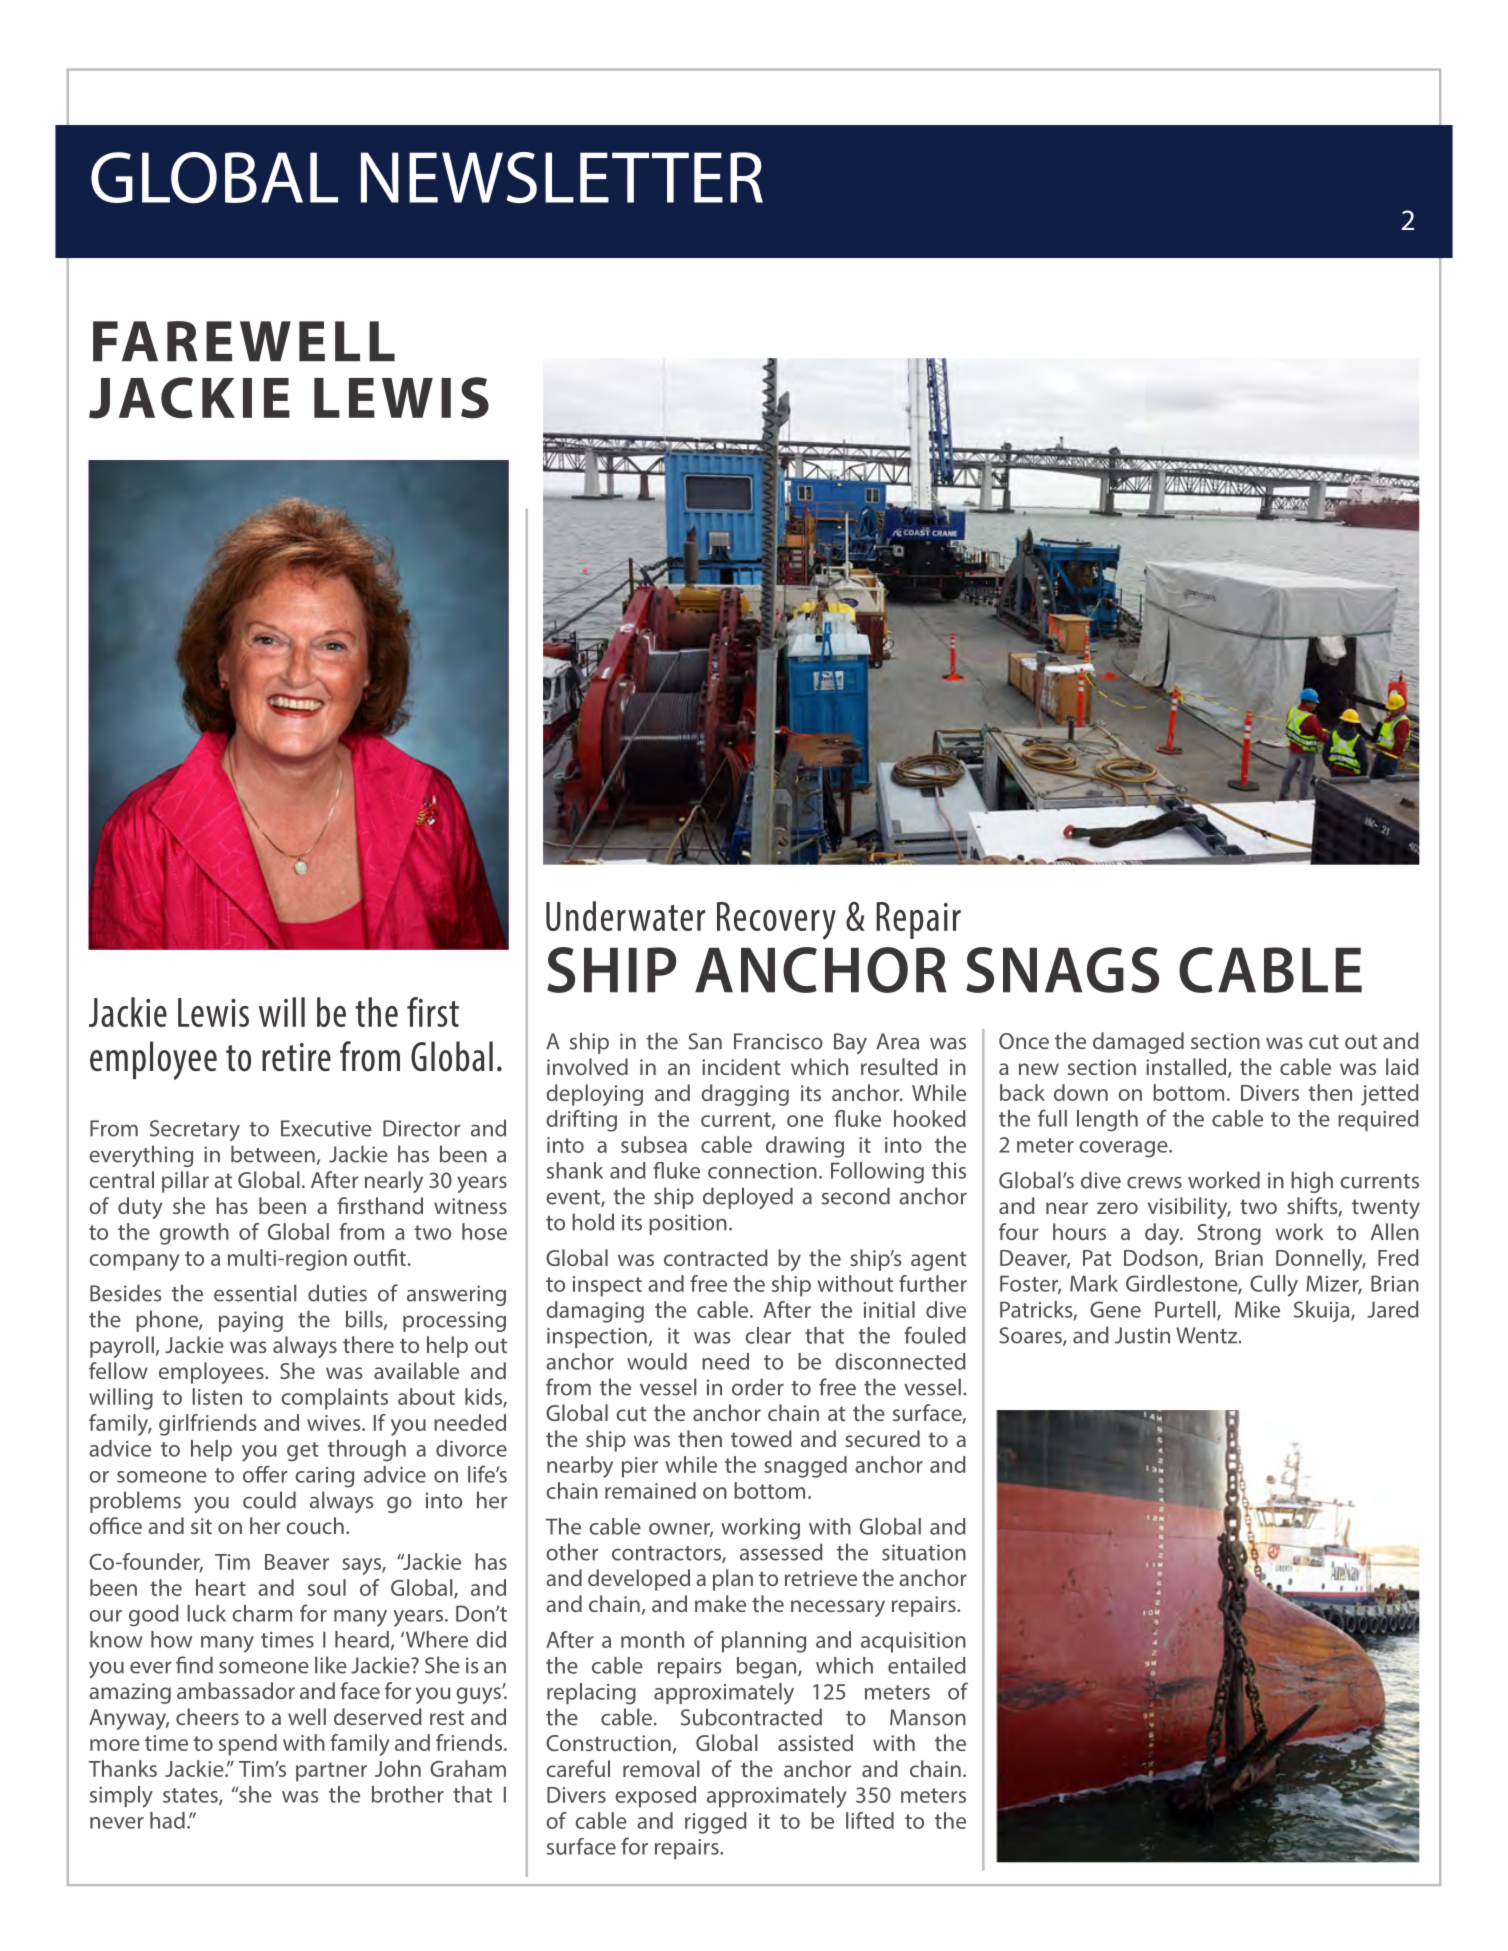 The image size is (1508, 1951). Describe the element at coordinates (562, 177) in the page. I see `NEWSLETTER` at that location.
